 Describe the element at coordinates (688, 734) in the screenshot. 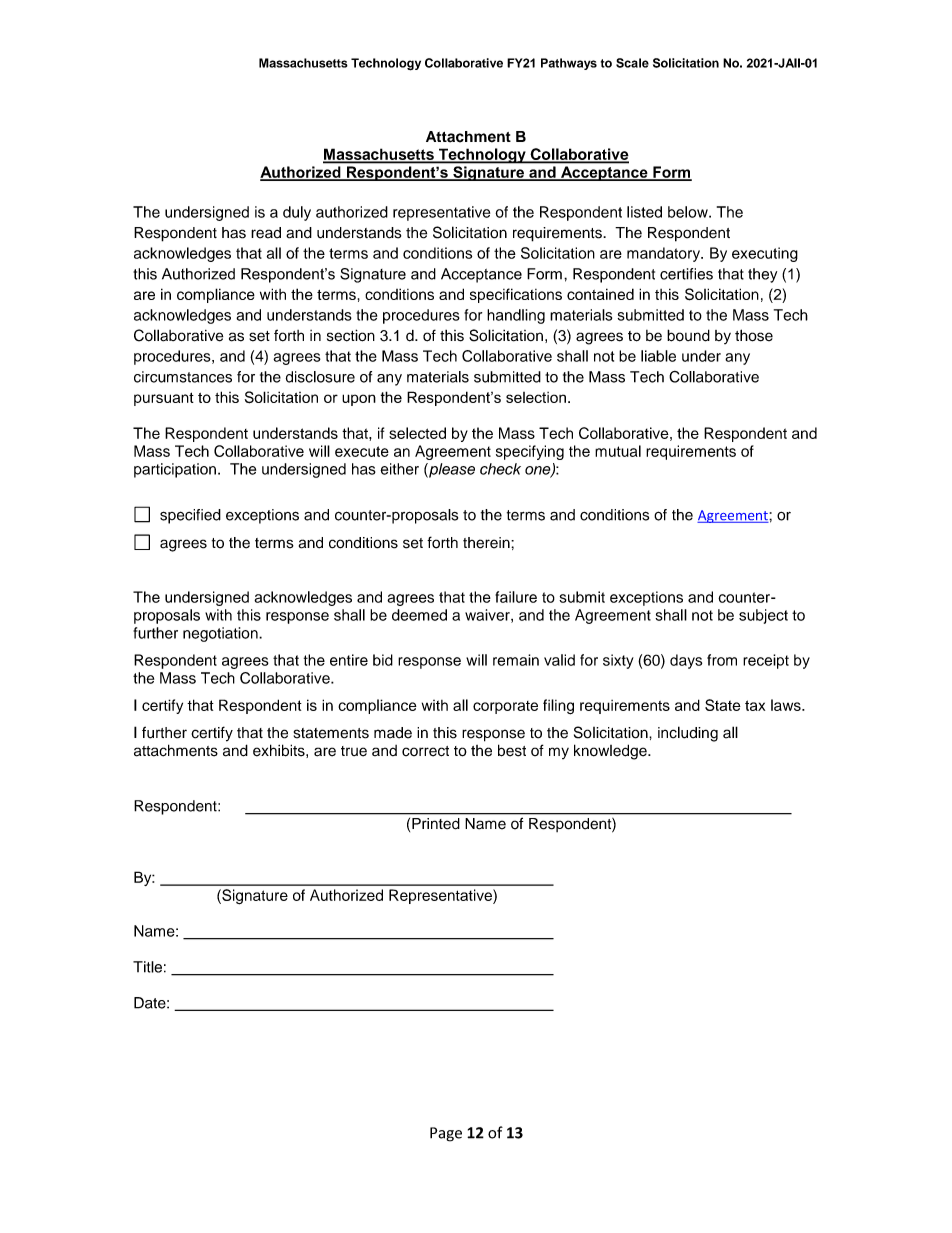

I see `including` at that location.
